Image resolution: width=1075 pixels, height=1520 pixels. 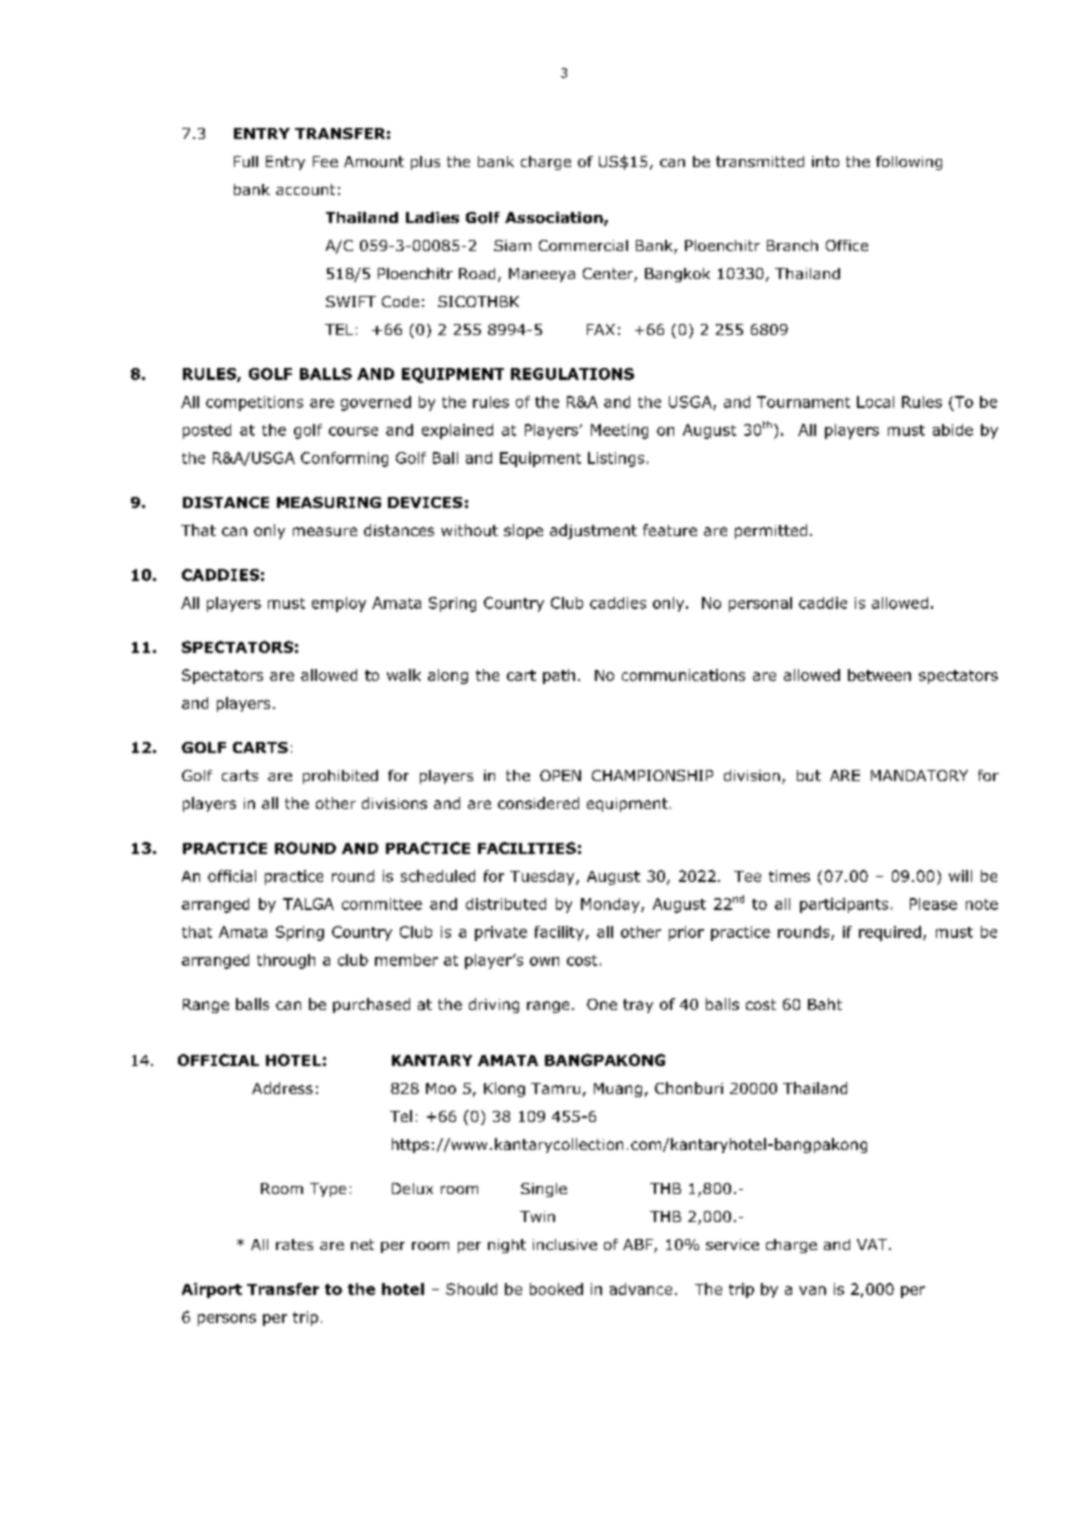 What do you see at coordinates (593, 531) in the screenshot?
I see `adjustment` at bounding box center [593, 531].
